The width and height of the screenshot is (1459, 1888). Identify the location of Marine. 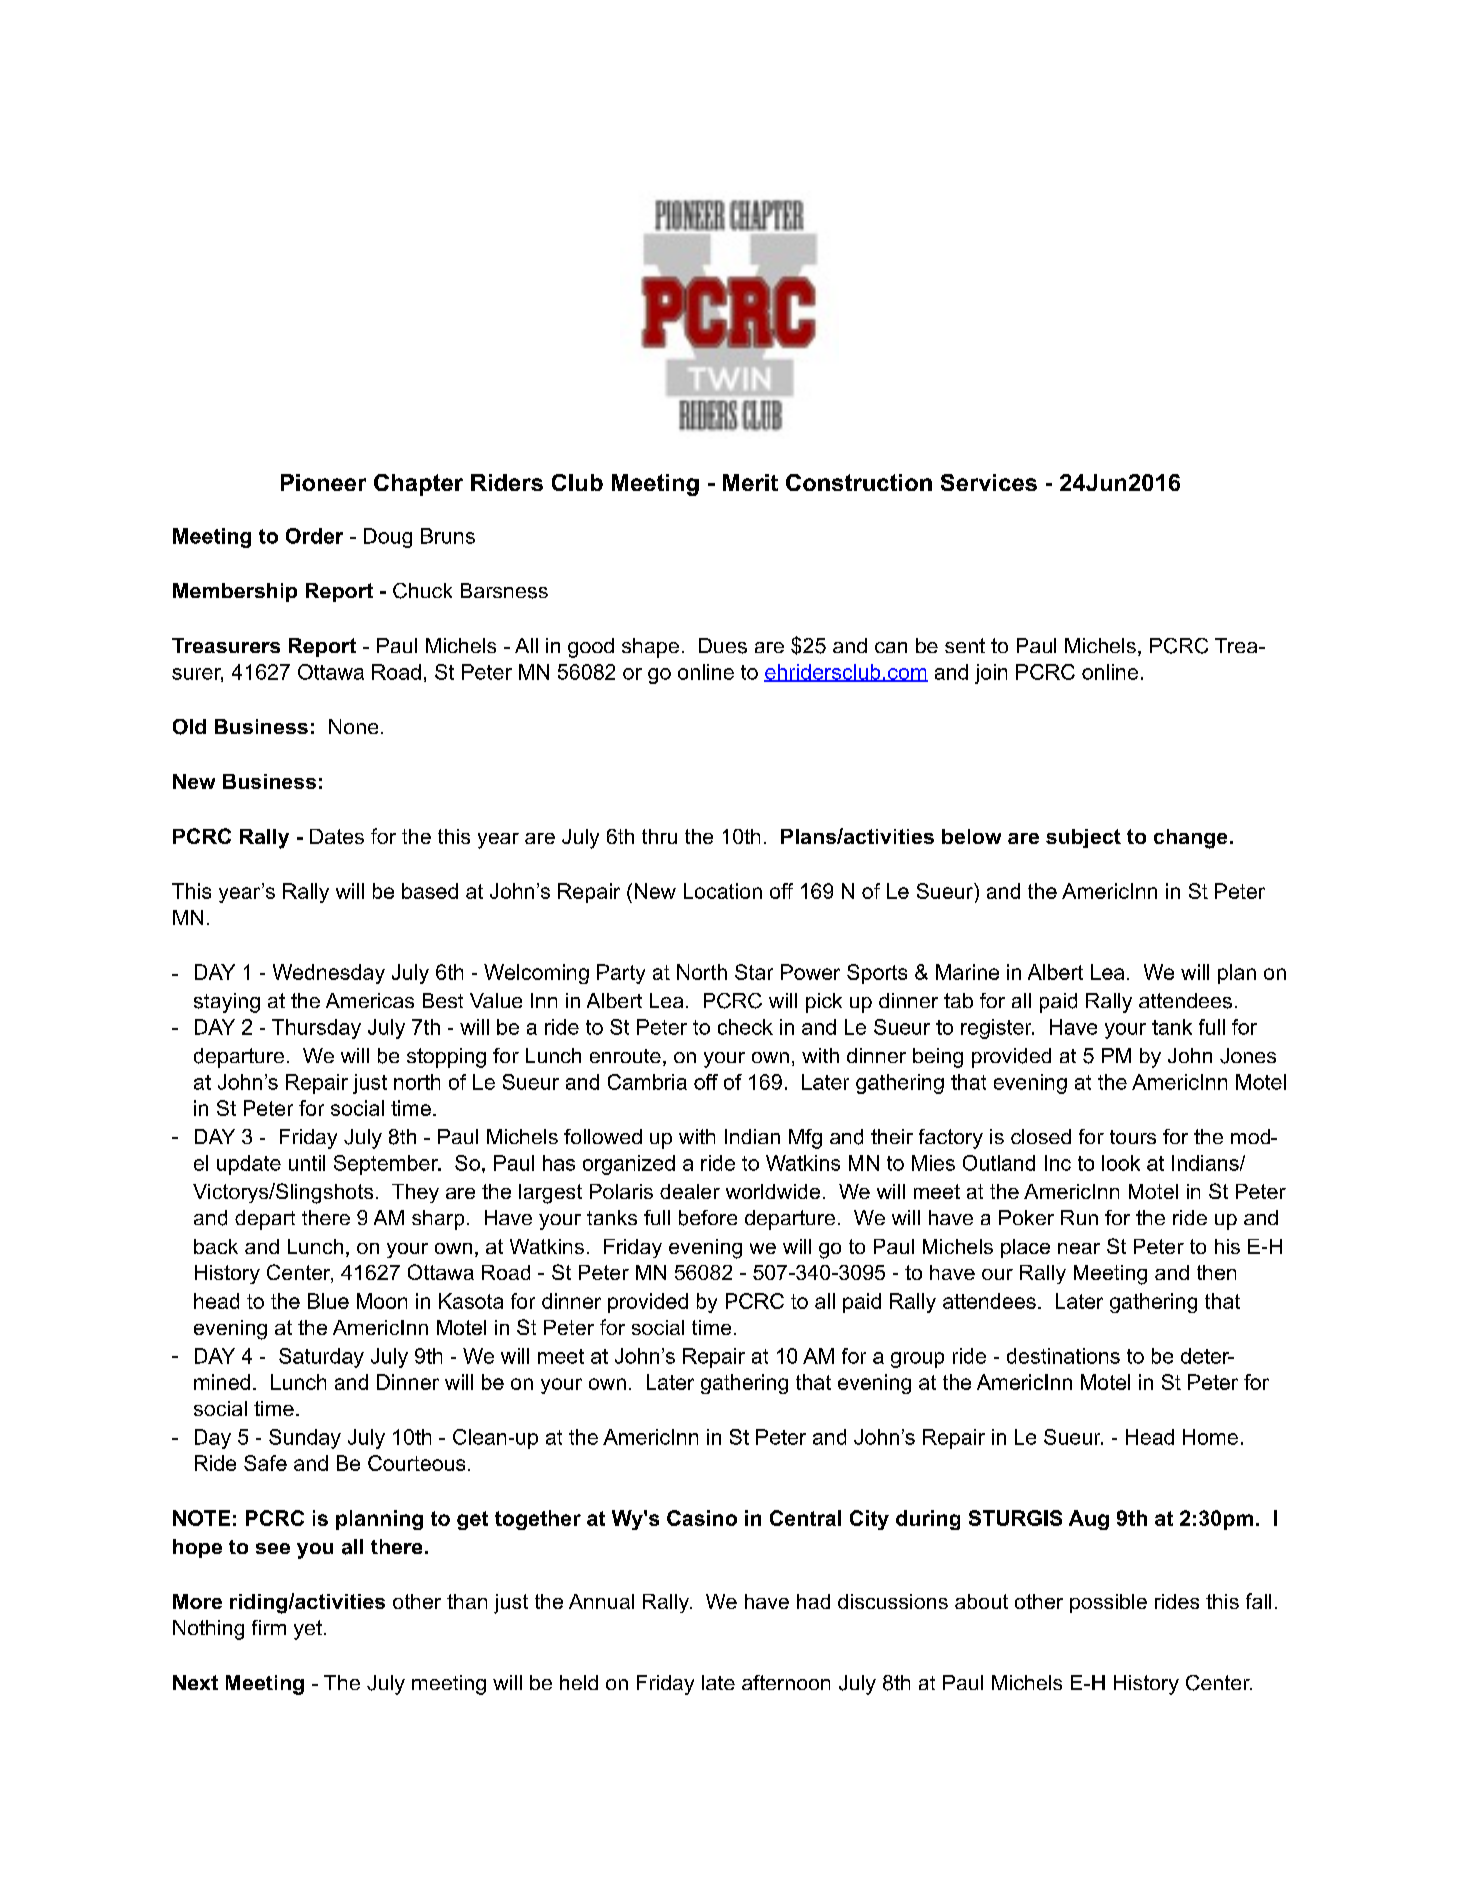
(967, 972).
